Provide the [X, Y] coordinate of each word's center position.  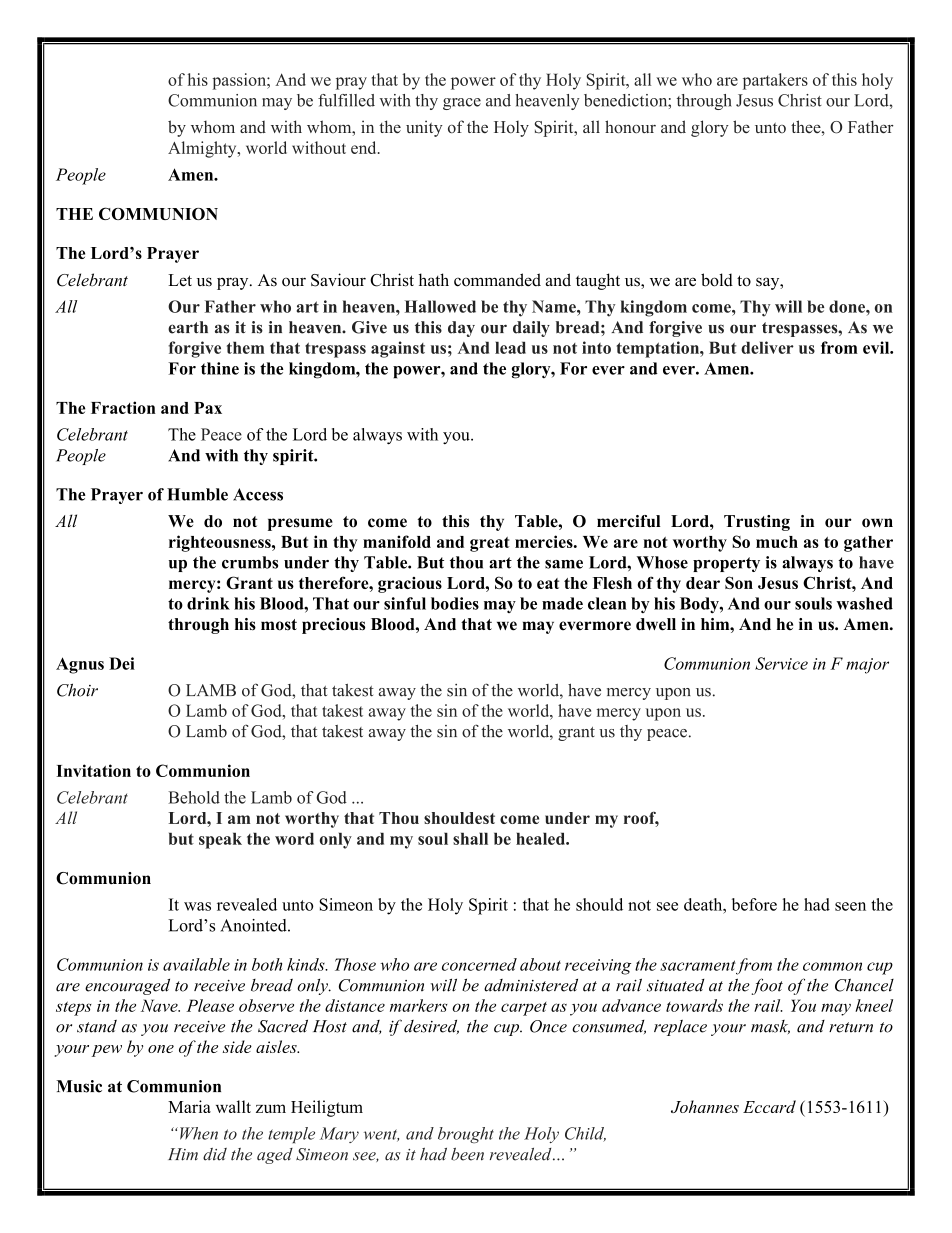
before [754, 904]
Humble [197, 494]
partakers [775, 81]
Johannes [705, 1106]
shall [470, 838]
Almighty [203, 149]
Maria [189, 1106]
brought [466, 1135]
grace [462, 104]
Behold [194, 797]
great [489, 544]
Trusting [757, 523]
